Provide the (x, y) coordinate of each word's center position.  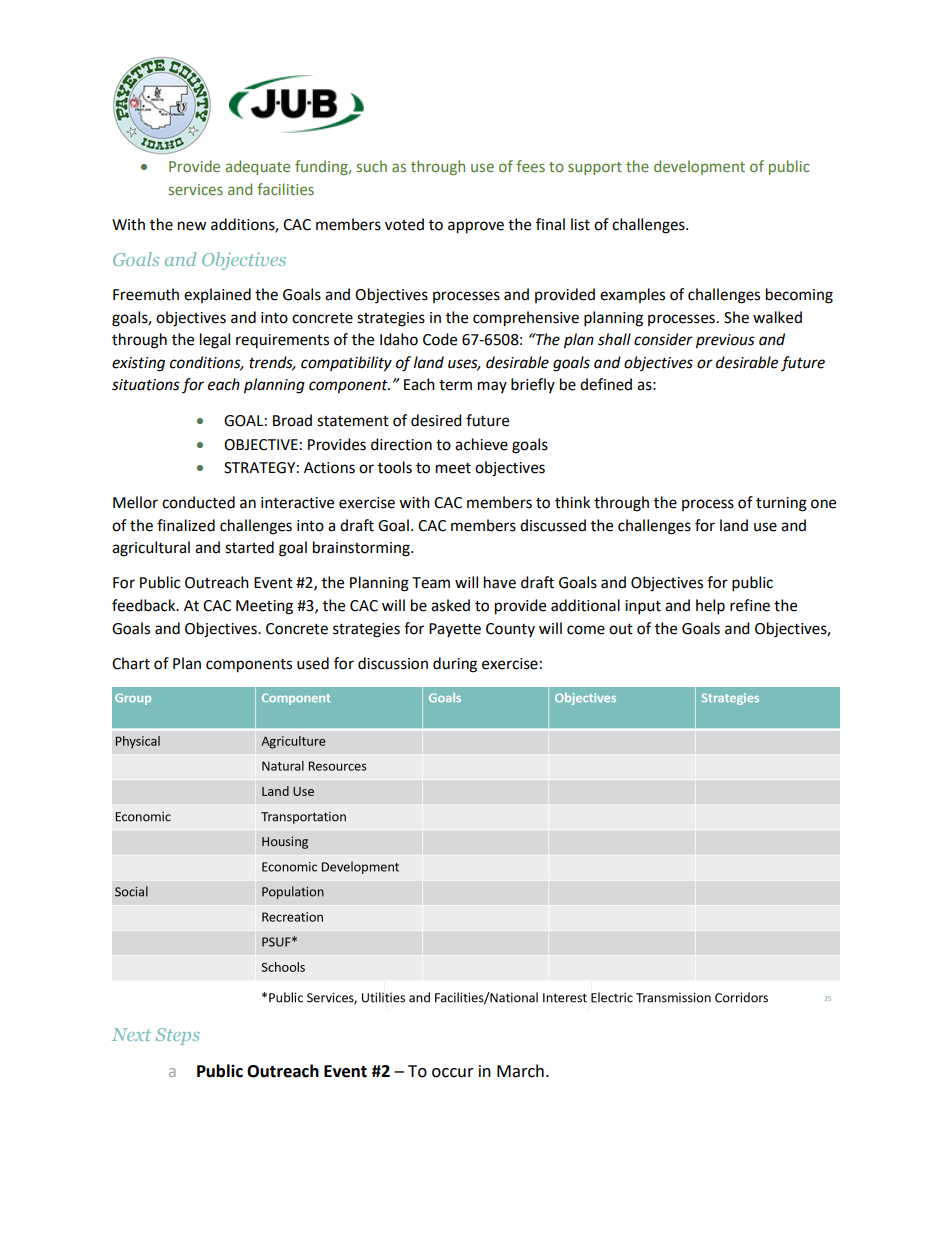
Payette (455, 630)
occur (453, 1073)
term (455, 385)
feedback (145, 605)
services (196, 189)
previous (725, 341)
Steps (177, 1036)
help (710, 607)
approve (476, 227)
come (586, 630)
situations (146, 385)
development (699, 167)
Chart (131, 663)
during (455, 665)
